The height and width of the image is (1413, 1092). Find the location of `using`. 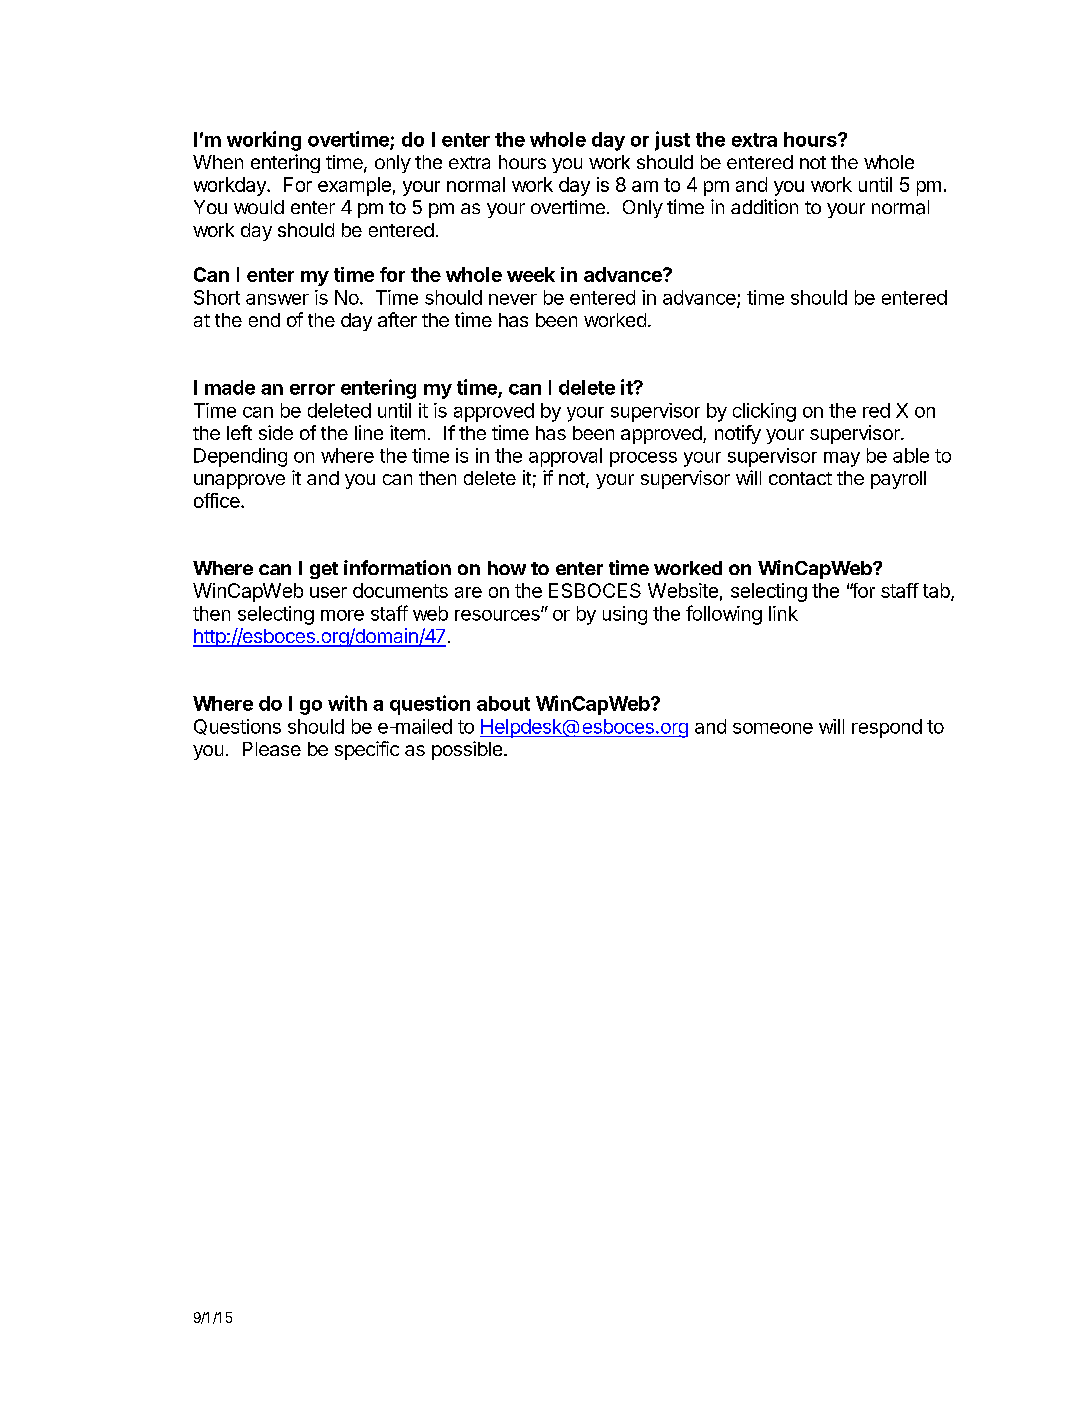

using is located at coordinates (625, 615).
